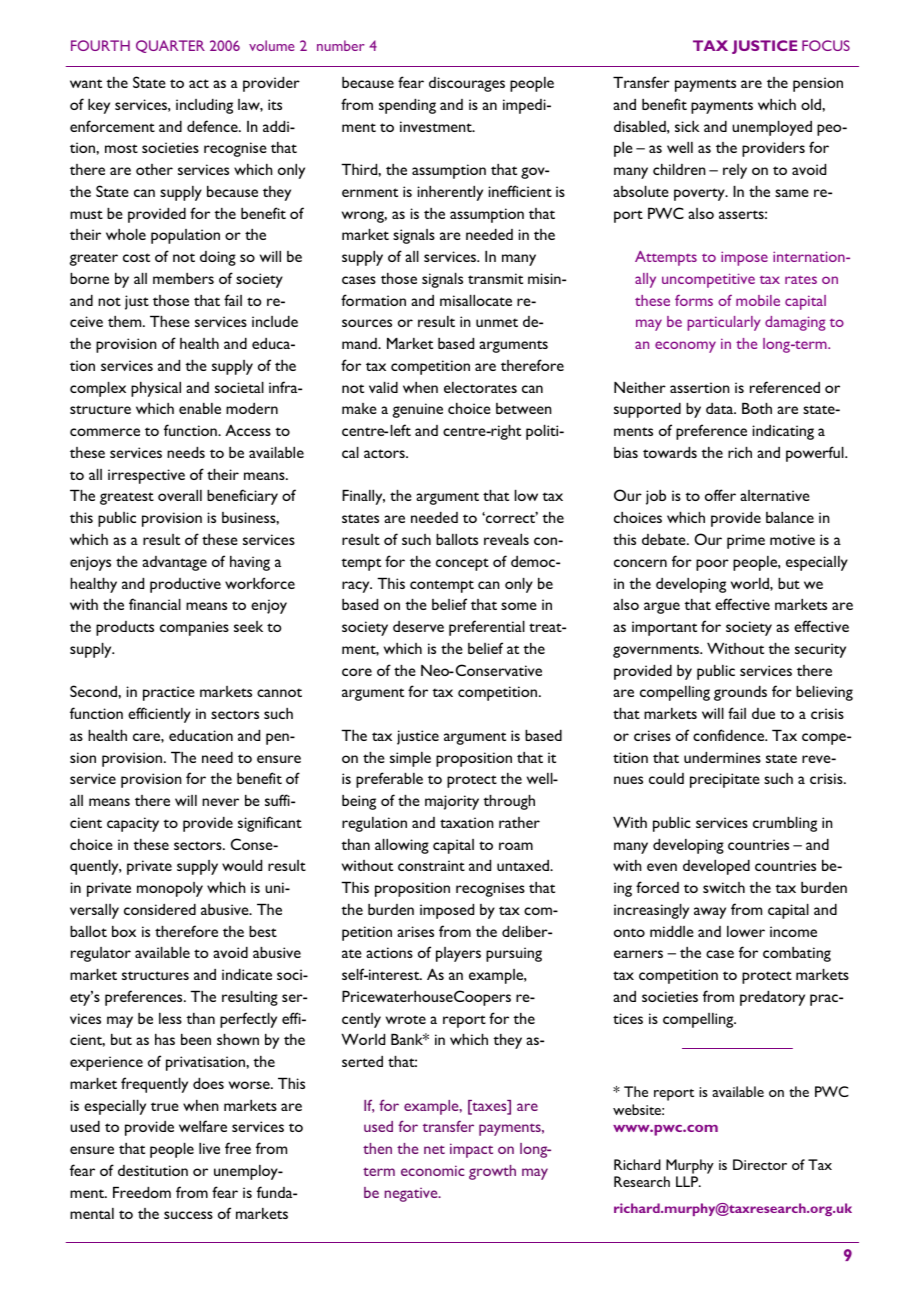 This screenshot has height=1307, width=924. I want to click on box, so click(124, 931).
